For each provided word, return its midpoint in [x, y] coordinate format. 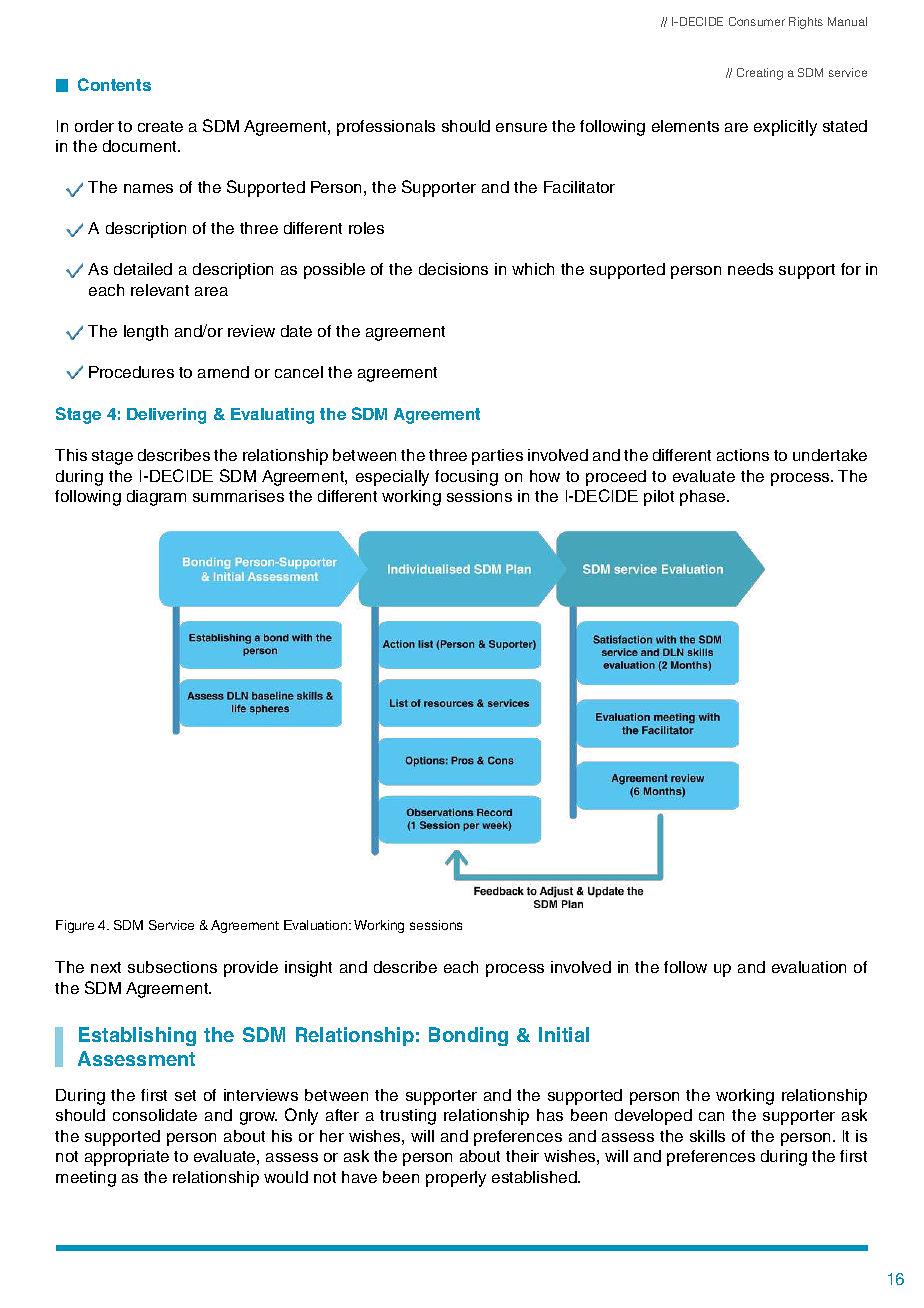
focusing [466, 478]
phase [704, 498]
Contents [114, 84]
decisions [453, 269]
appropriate [127, 1158]
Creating [760, 74]
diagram [156, 498]
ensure [521, 127]
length [146, 333]
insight [308, 969]
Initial [564, 1034]
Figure [75, 926]
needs [750, 269]
